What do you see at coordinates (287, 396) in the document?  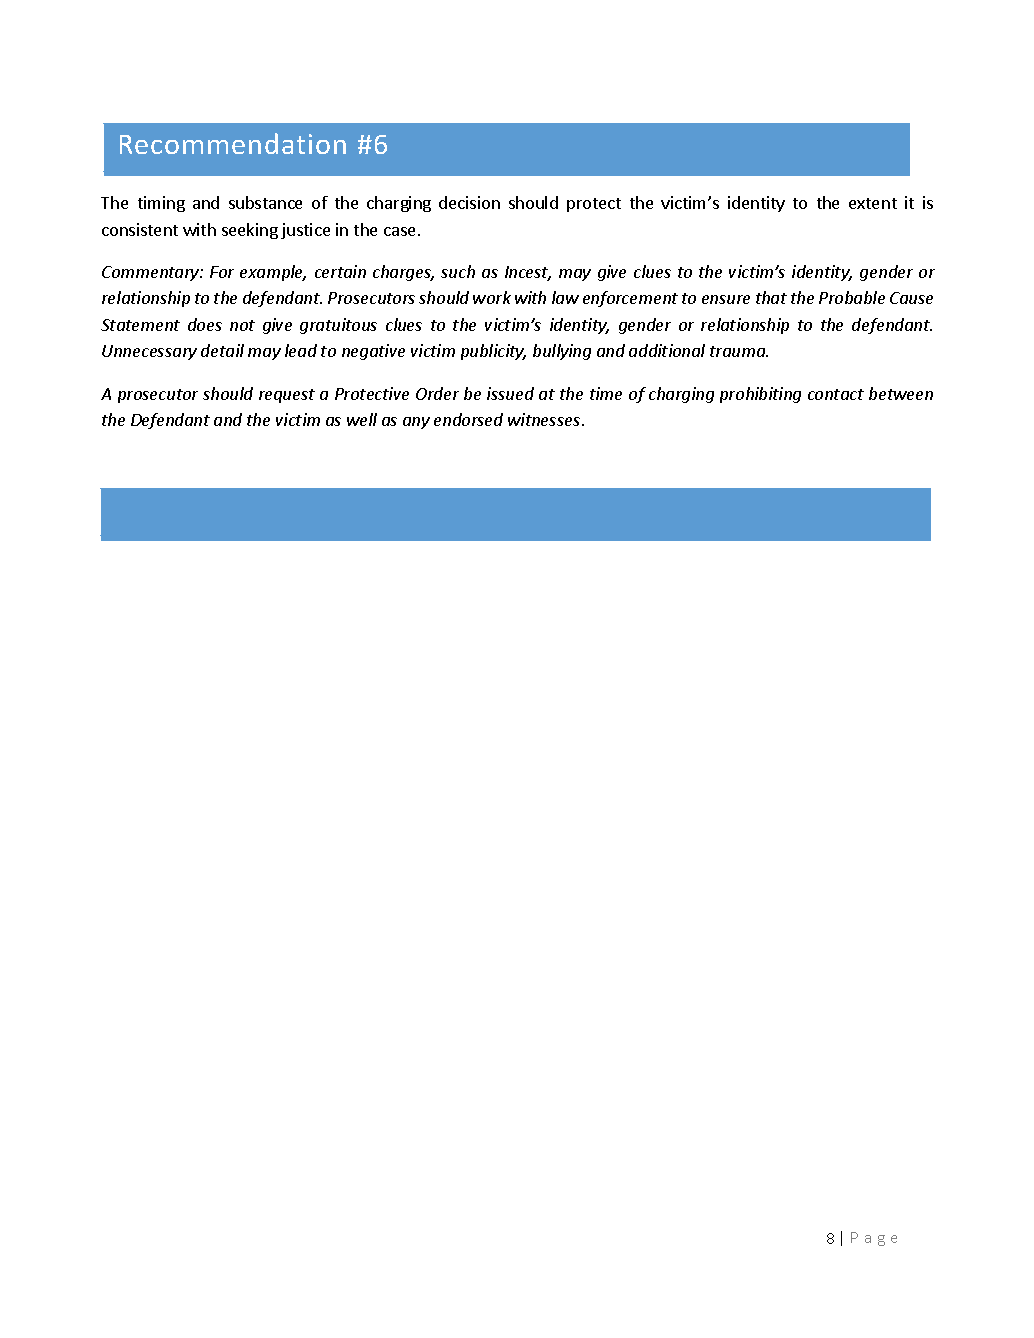 I see `request` at bounding box center [287, 396].
